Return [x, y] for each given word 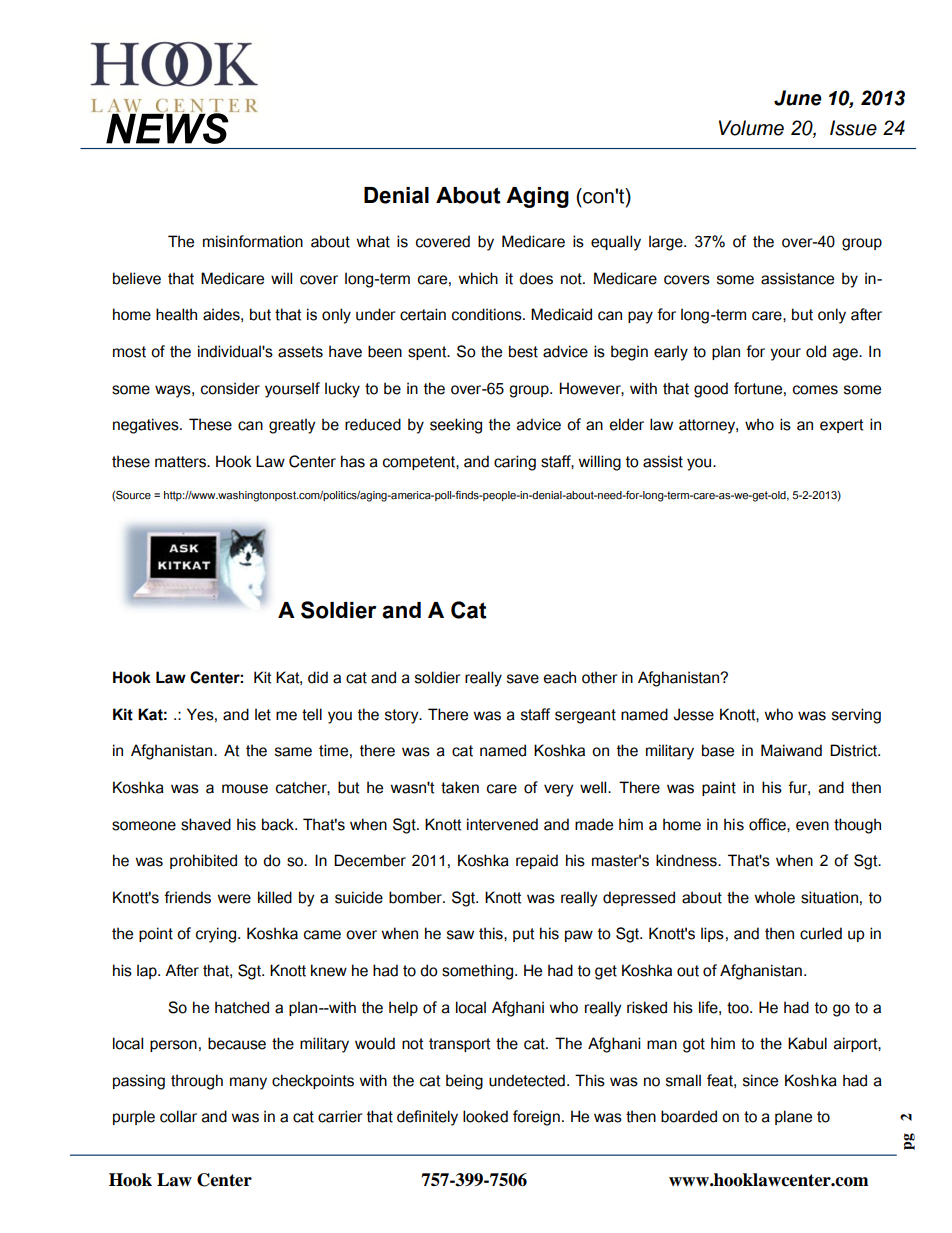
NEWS [168, 127]
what [373, 241]
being [464, 1082]
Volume [751, 128]
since [760, 1080]
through [197, 1082]
